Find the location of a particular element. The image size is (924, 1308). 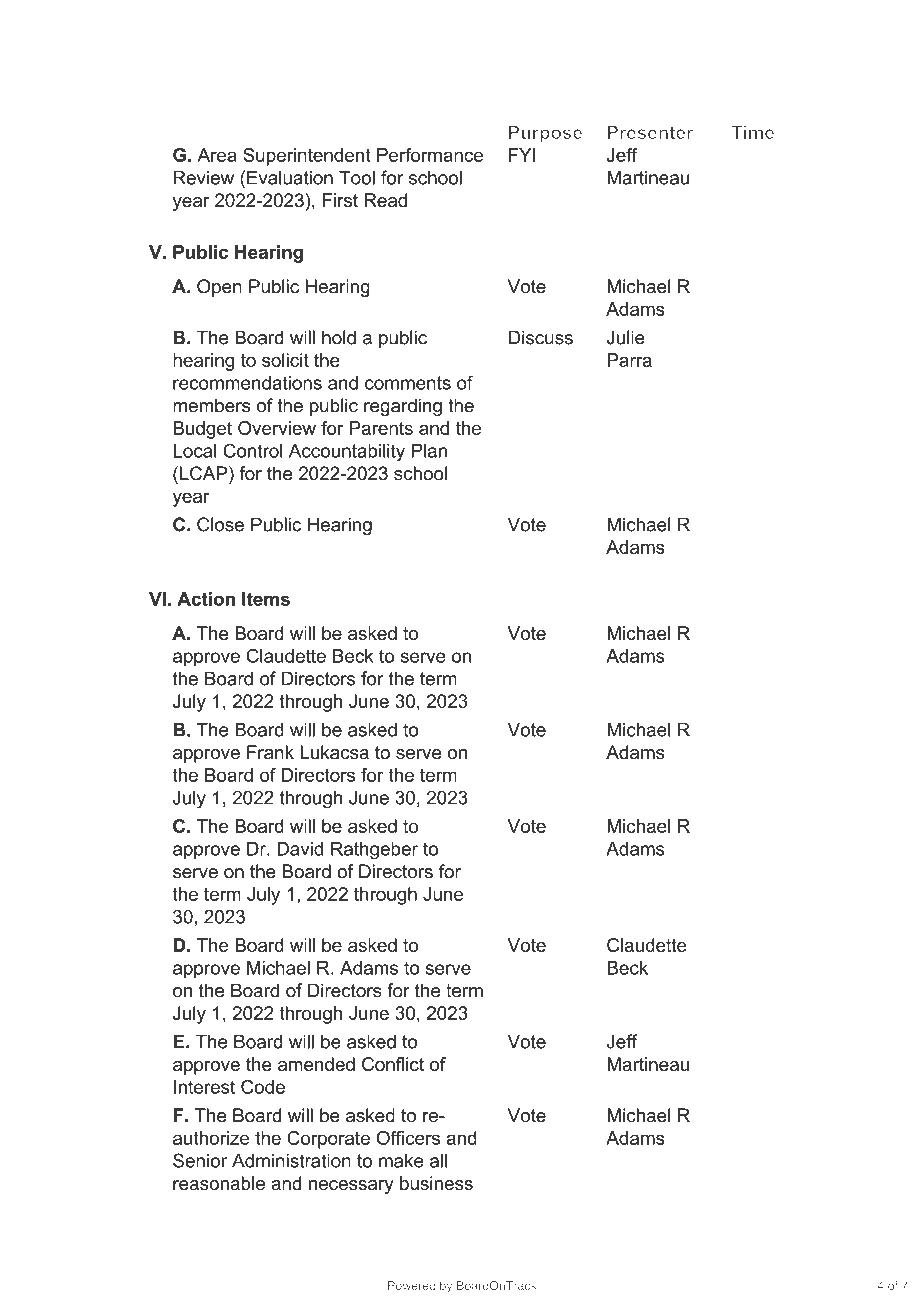

Performance is located at coordinates (430, 155).
